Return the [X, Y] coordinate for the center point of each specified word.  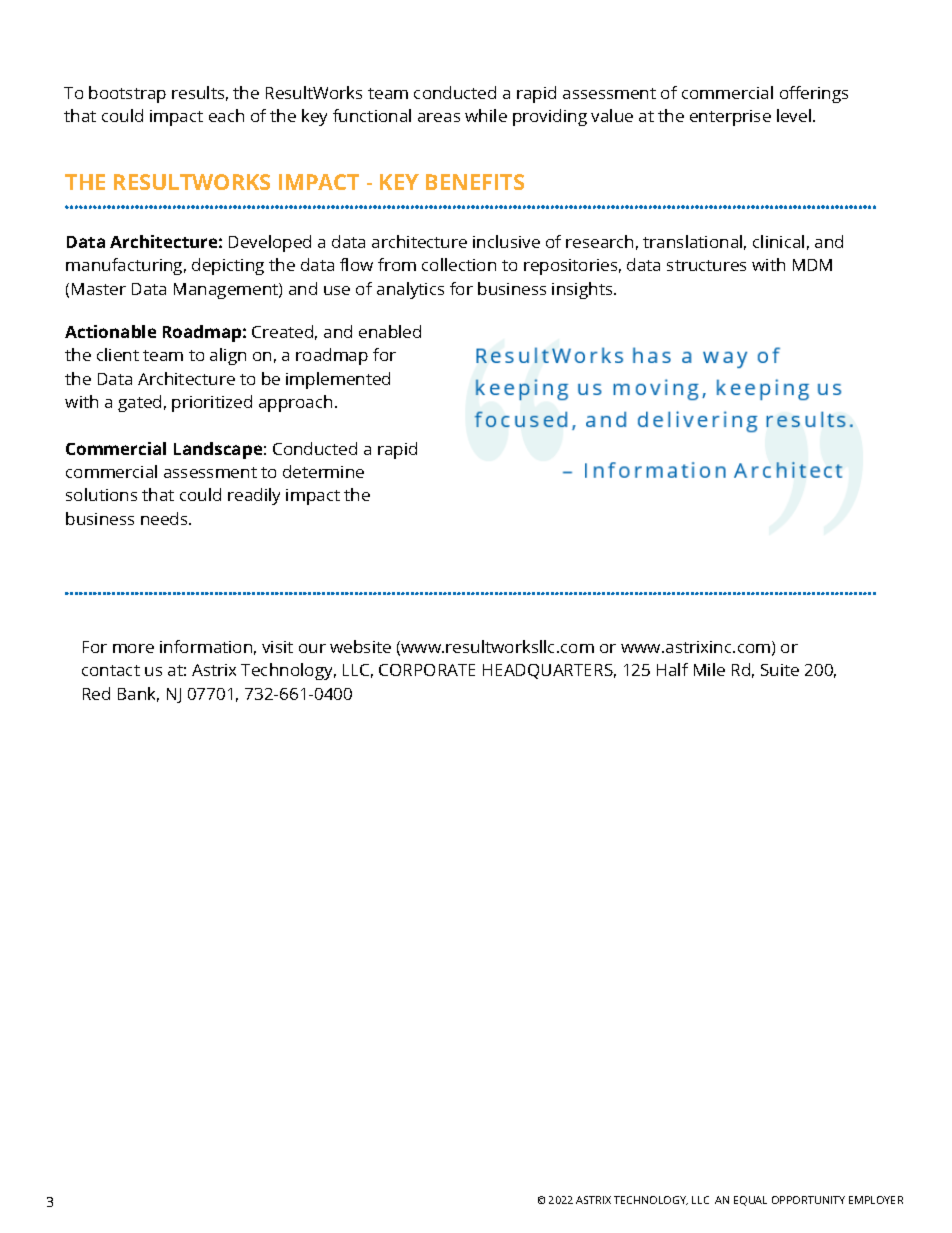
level [794, 115]
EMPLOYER [876, 1200]
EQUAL [750, 1201]
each [226, 115]
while [486, 115]
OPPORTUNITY [808, 1200]
